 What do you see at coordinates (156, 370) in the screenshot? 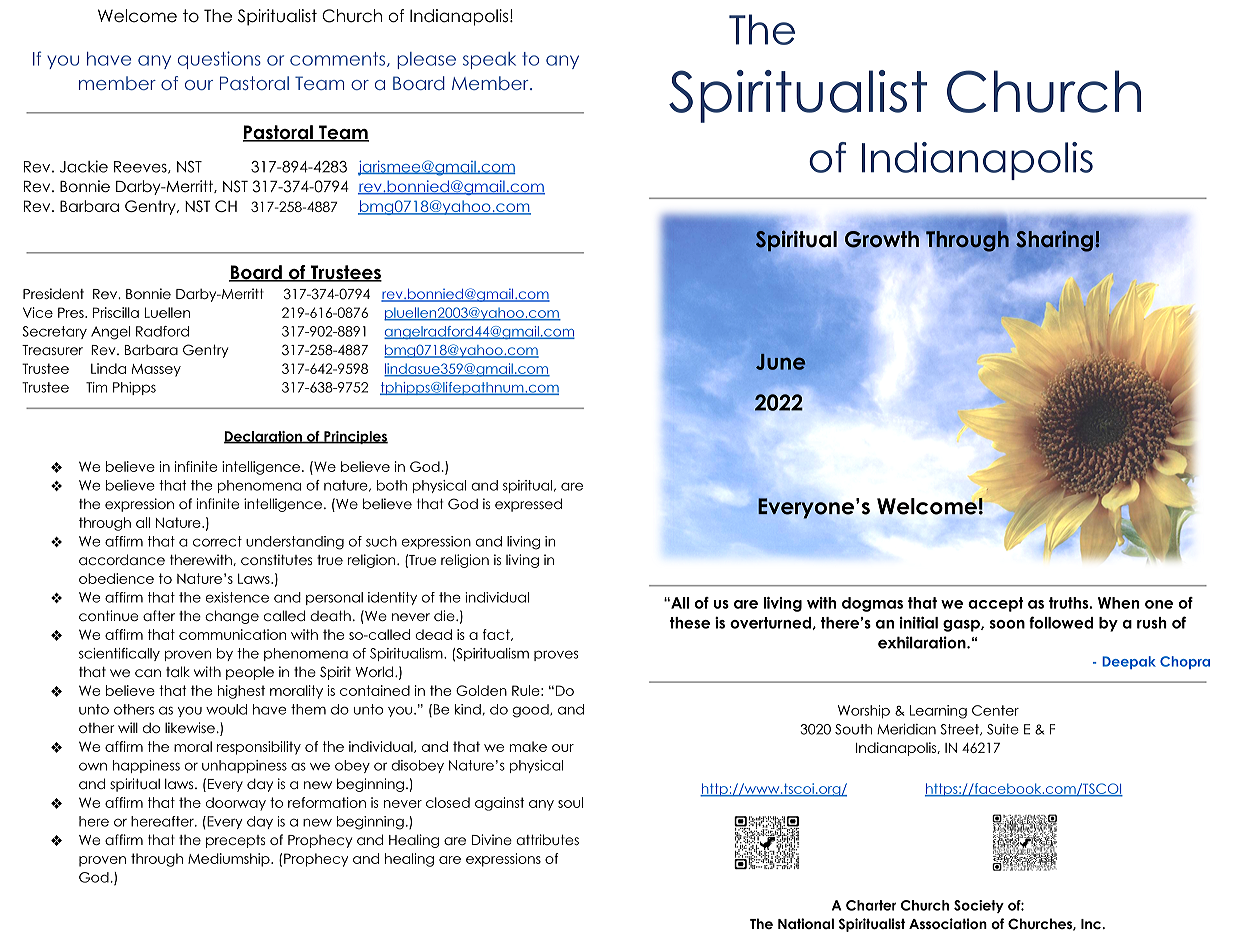
I see `Massey` at bounding box center [156, 370].
